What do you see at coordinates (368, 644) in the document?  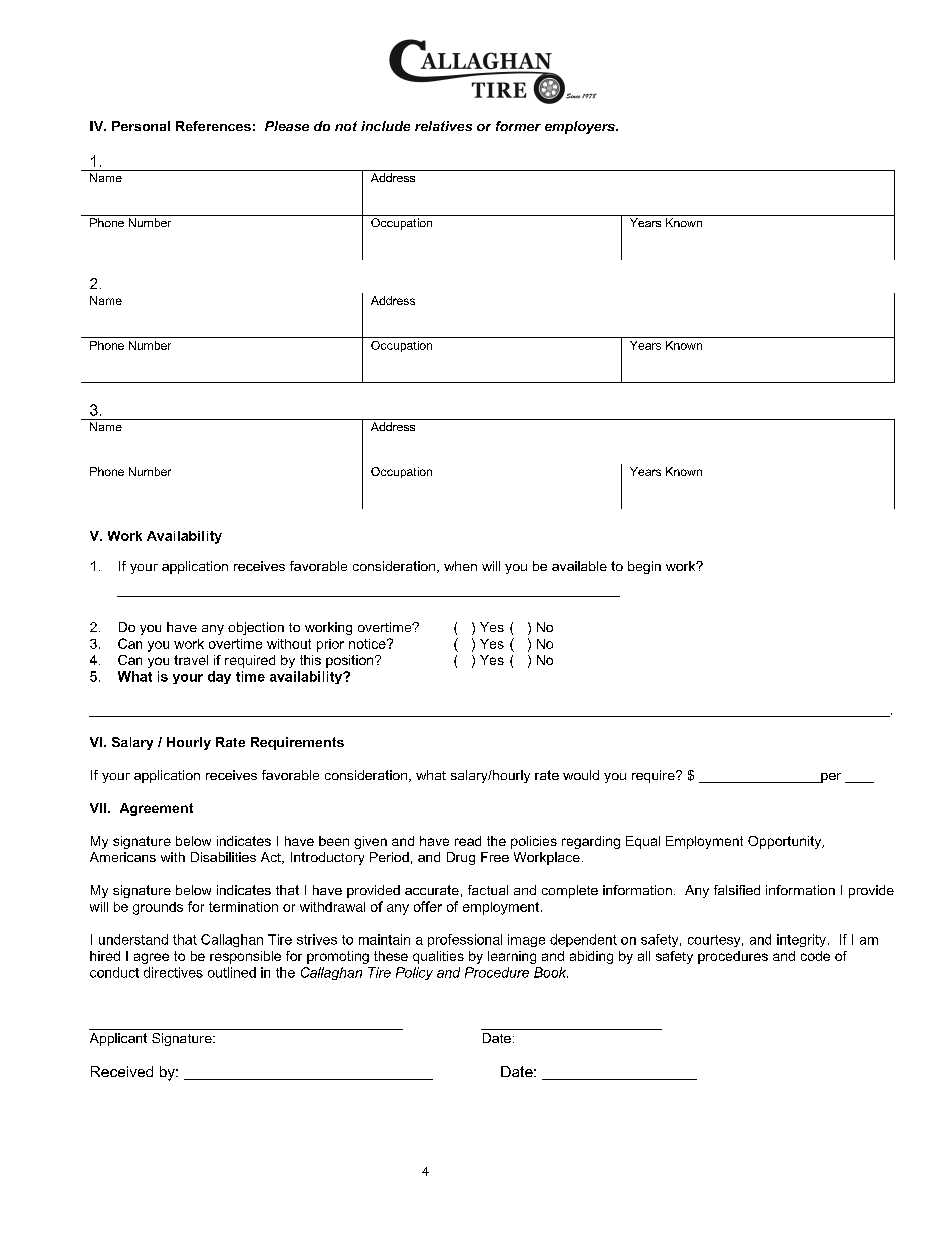 I see `notice` at bounding box center [368, 644].
